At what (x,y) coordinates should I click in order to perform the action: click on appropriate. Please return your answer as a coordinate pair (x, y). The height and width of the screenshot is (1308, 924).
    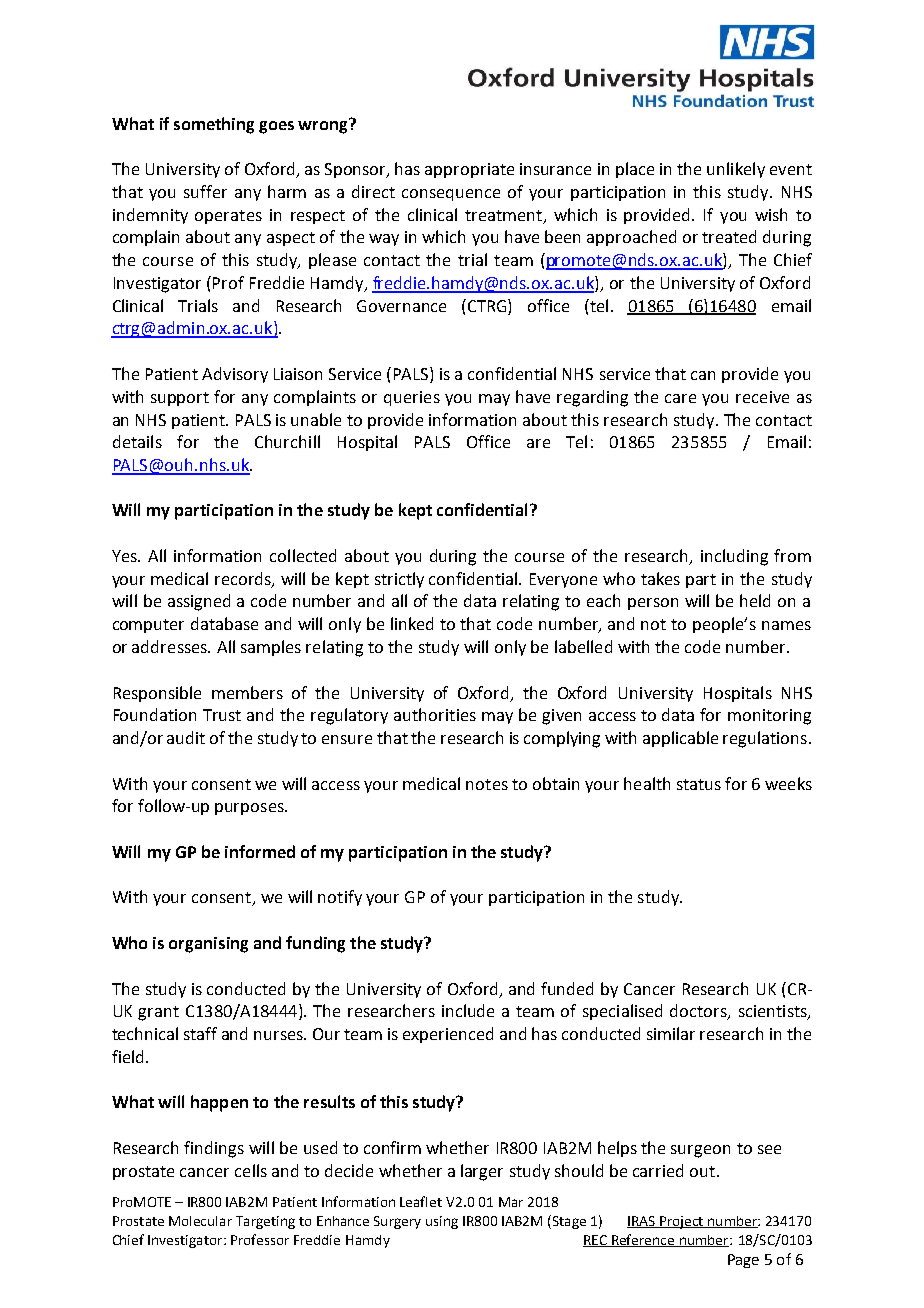
    Looking at the image, I should click on (469, 170).
